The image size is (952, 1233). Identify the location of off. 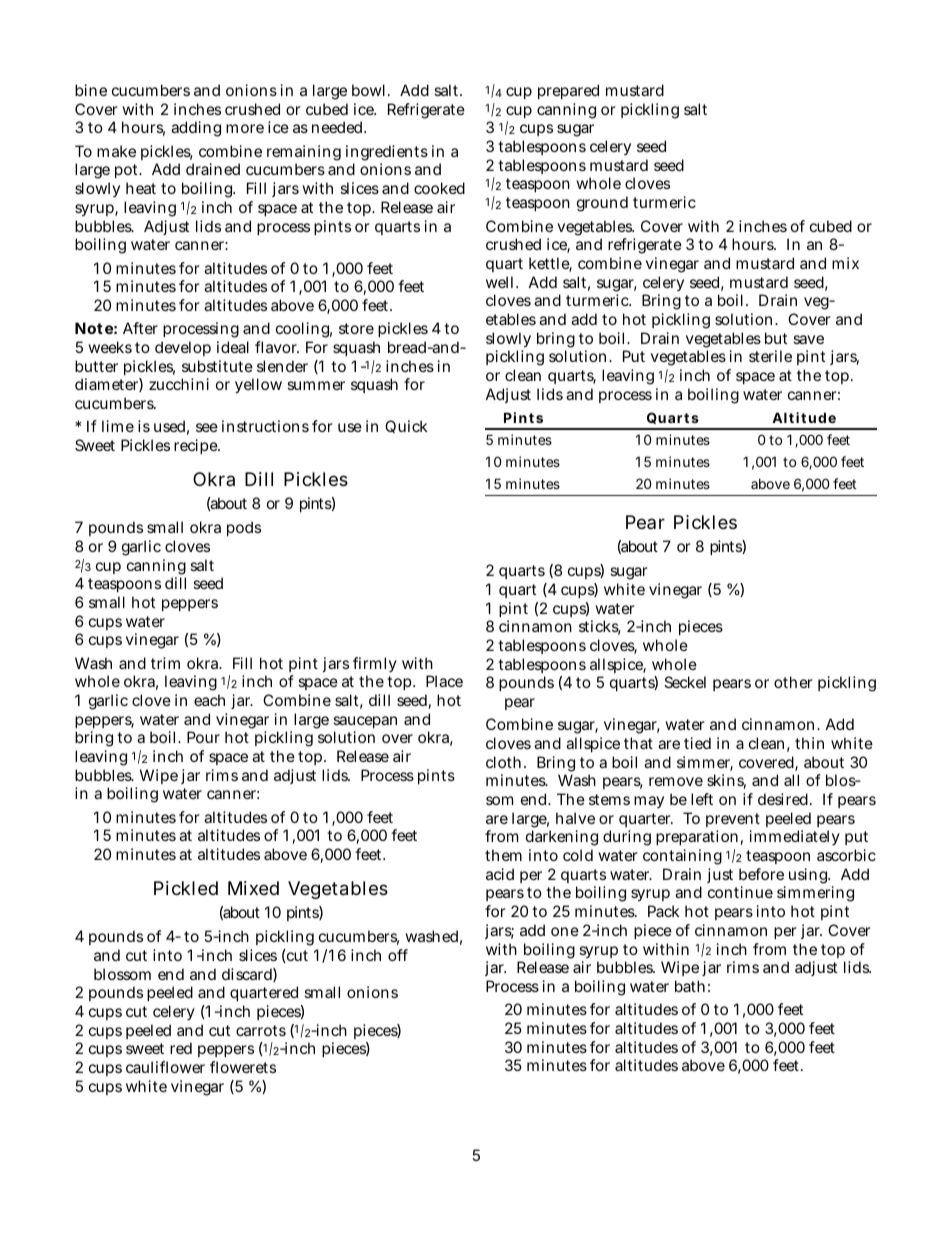
(398, 955).
